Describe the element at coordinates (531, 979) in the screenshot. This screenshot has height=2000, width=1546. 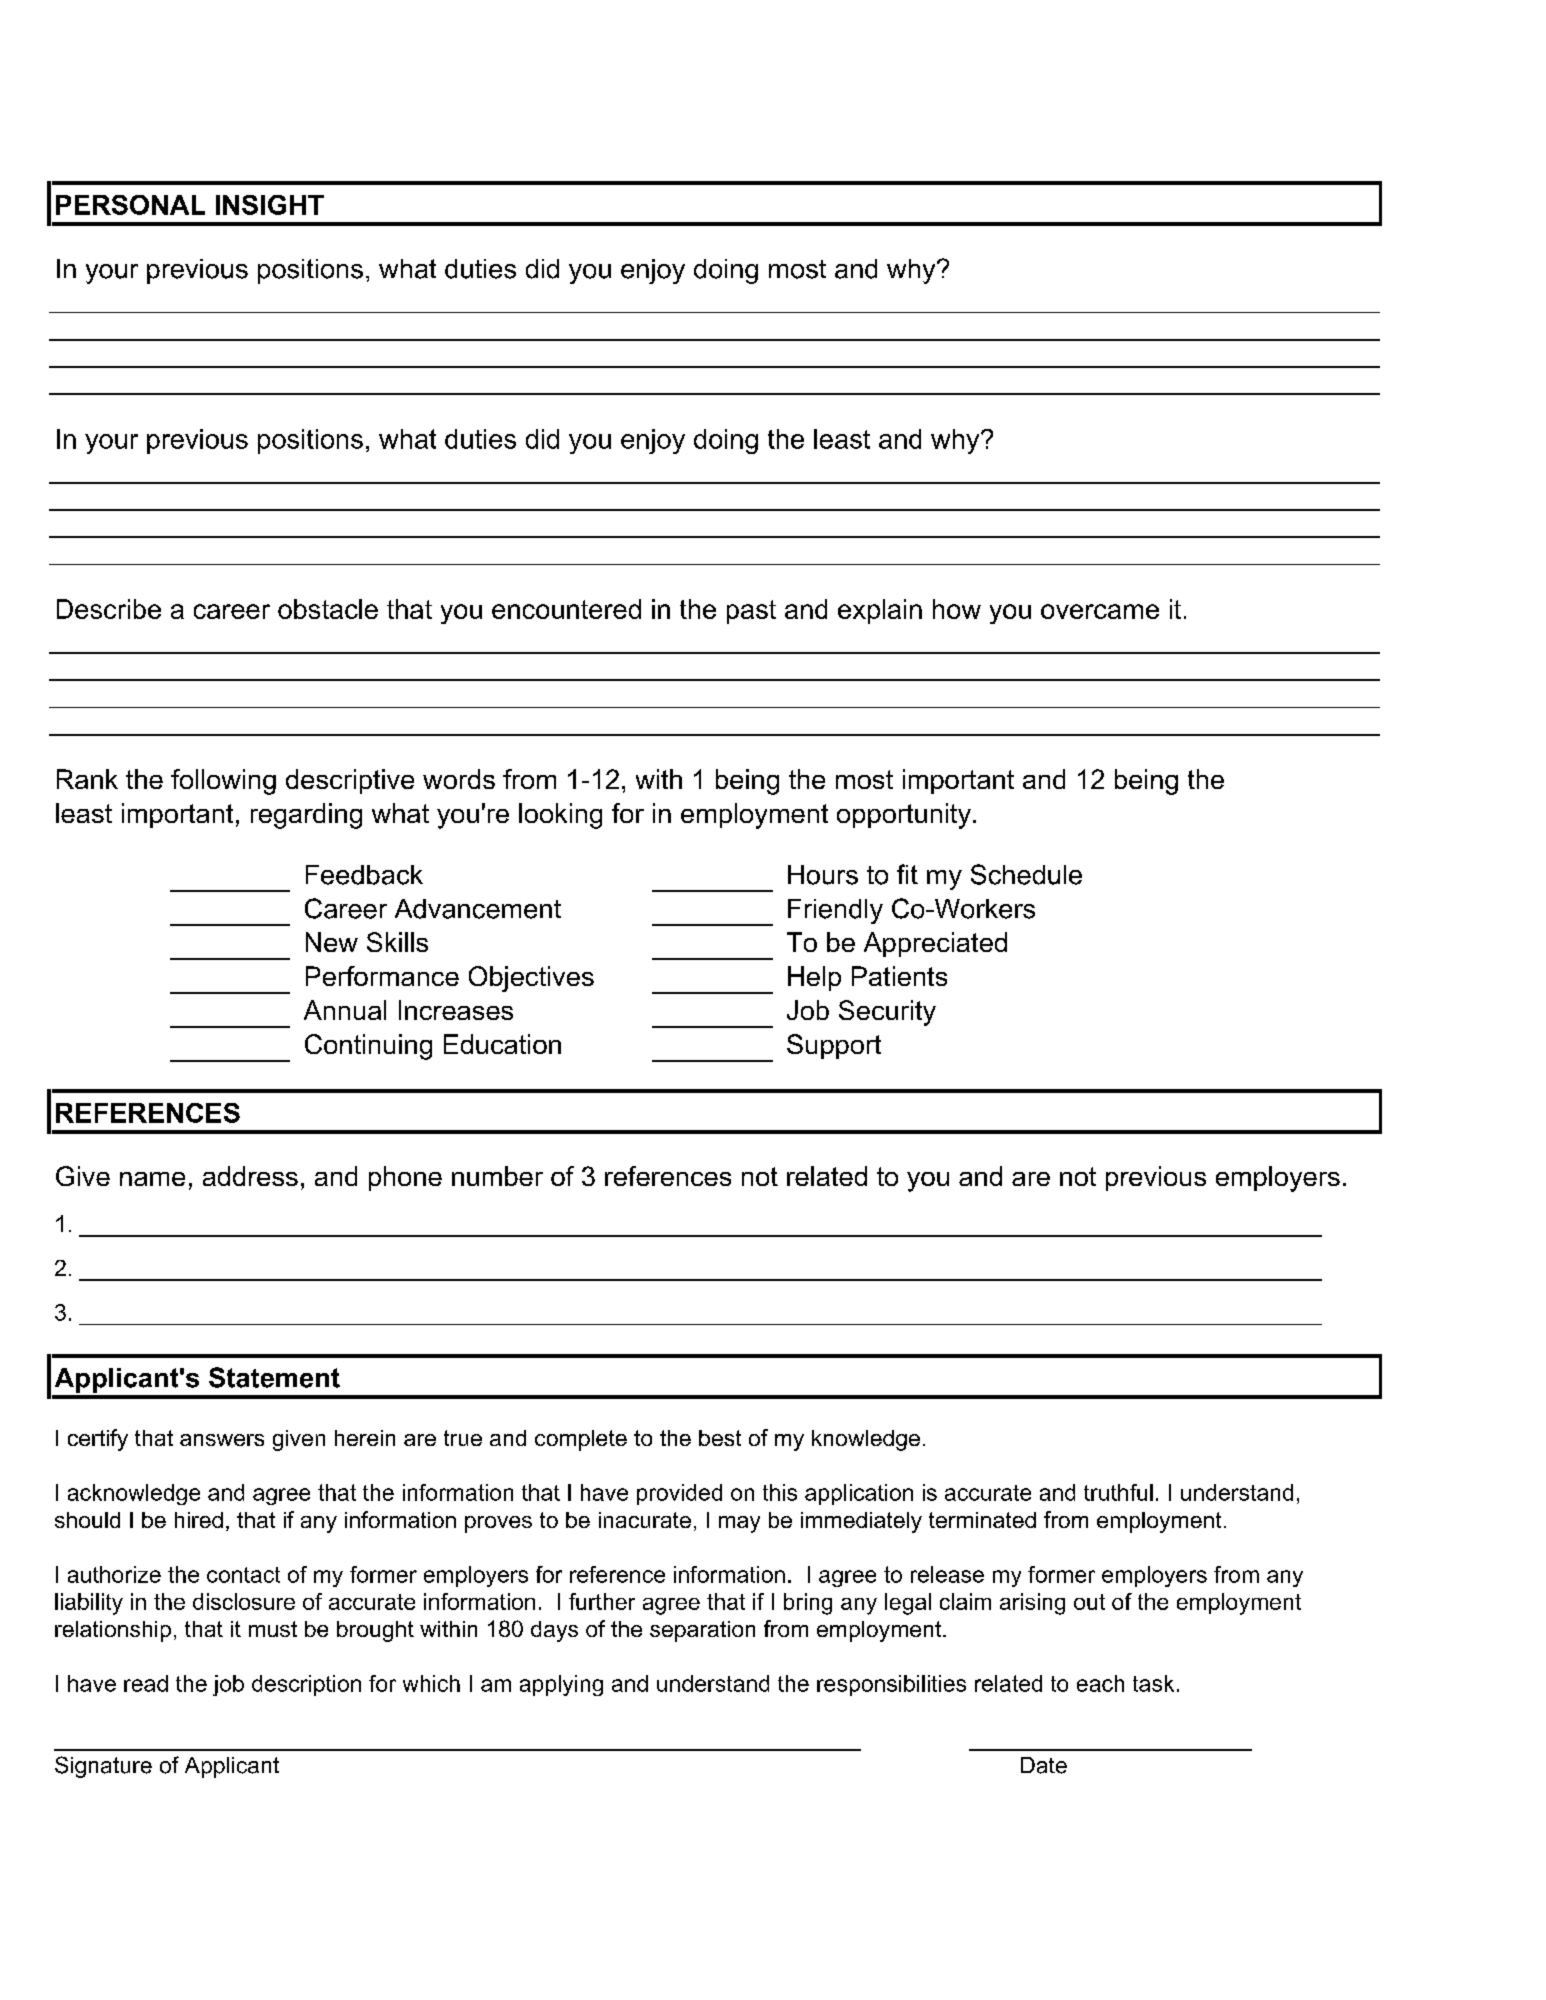
I see `Objectives` at that location.
